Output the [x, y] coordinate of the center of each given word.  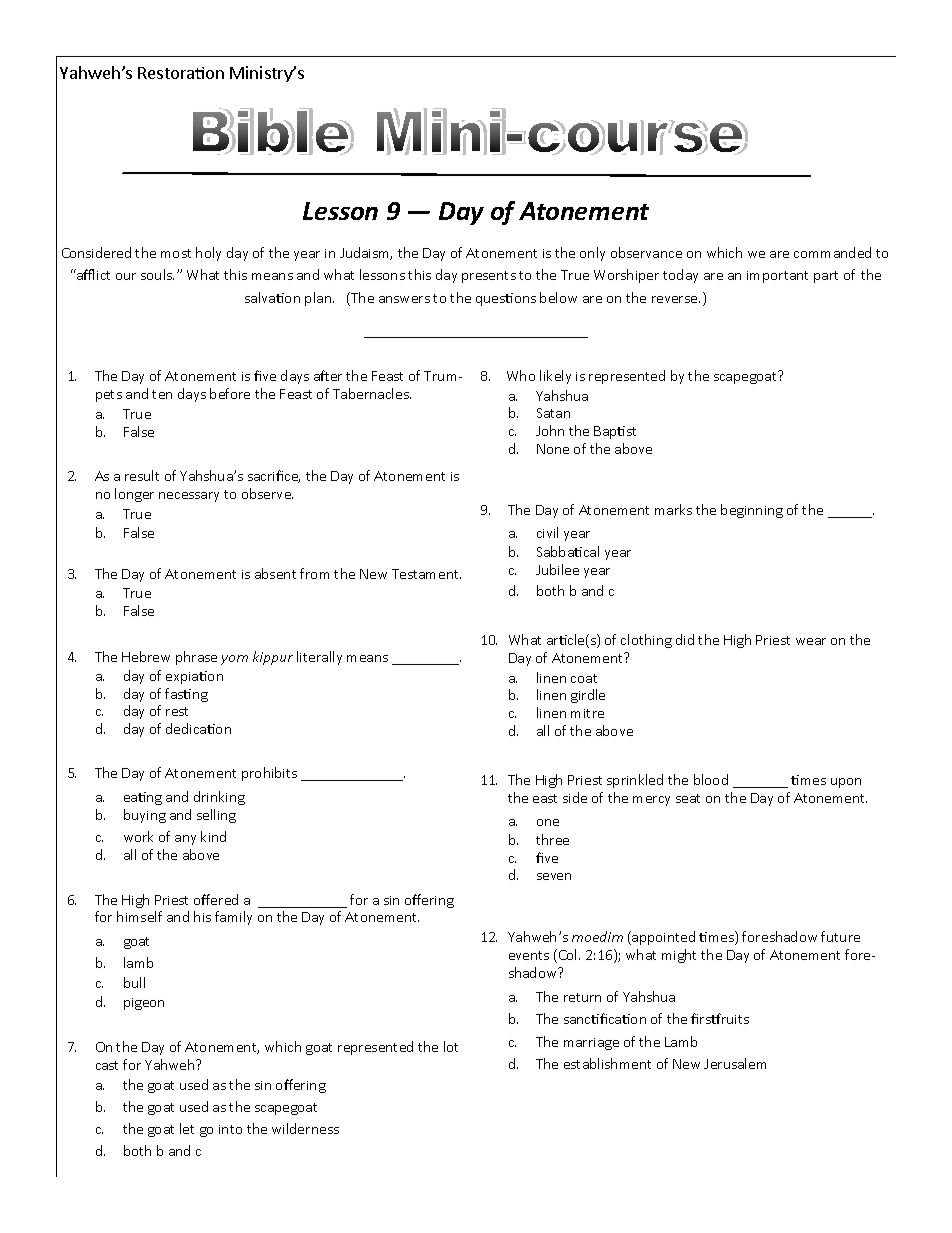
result [142, 475]
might [679, 956]
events [529, 955]
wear [811, 641]
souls [157, 274]
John [550, 430]
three [552, 839]
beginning [752, 511]
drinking [219, 798]
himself [139, 916]
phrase [196, 658]
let [187, 1128]
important [777, 277]
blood [711, 779]
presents [489, 277]
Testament [426, 574]
